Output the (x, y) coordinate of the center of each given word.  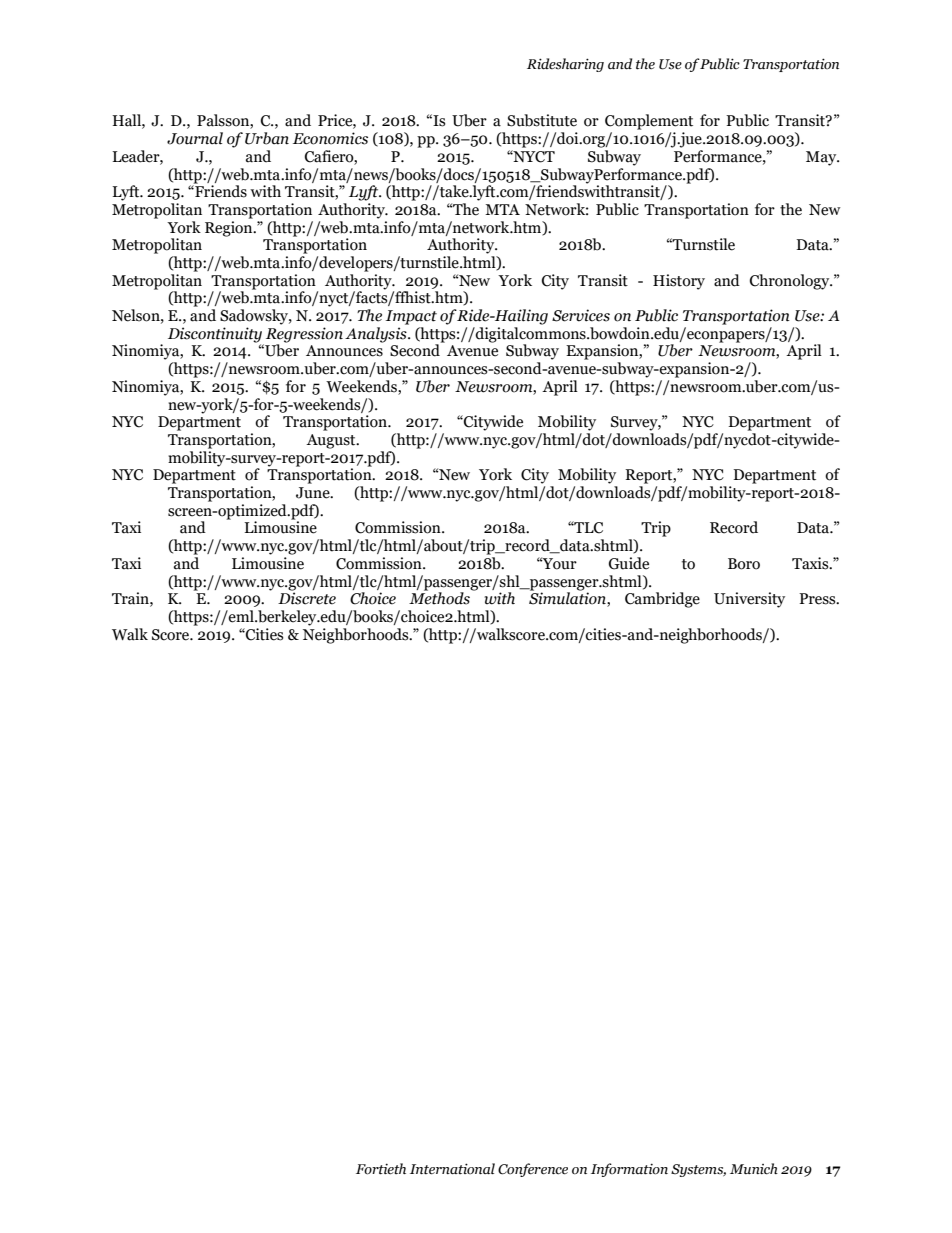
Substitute (542, 120)
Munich (754, 1169)
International (452, 1169)
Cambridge (662, 600)
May (822, 158)
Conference (533, 1170)
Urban (267, 138)
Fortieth (381, 1169)
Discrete (307, 597)
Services (581, 315)
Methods (439, 597)
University (749, 600)
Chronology (791, 282)
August (332, 441)
